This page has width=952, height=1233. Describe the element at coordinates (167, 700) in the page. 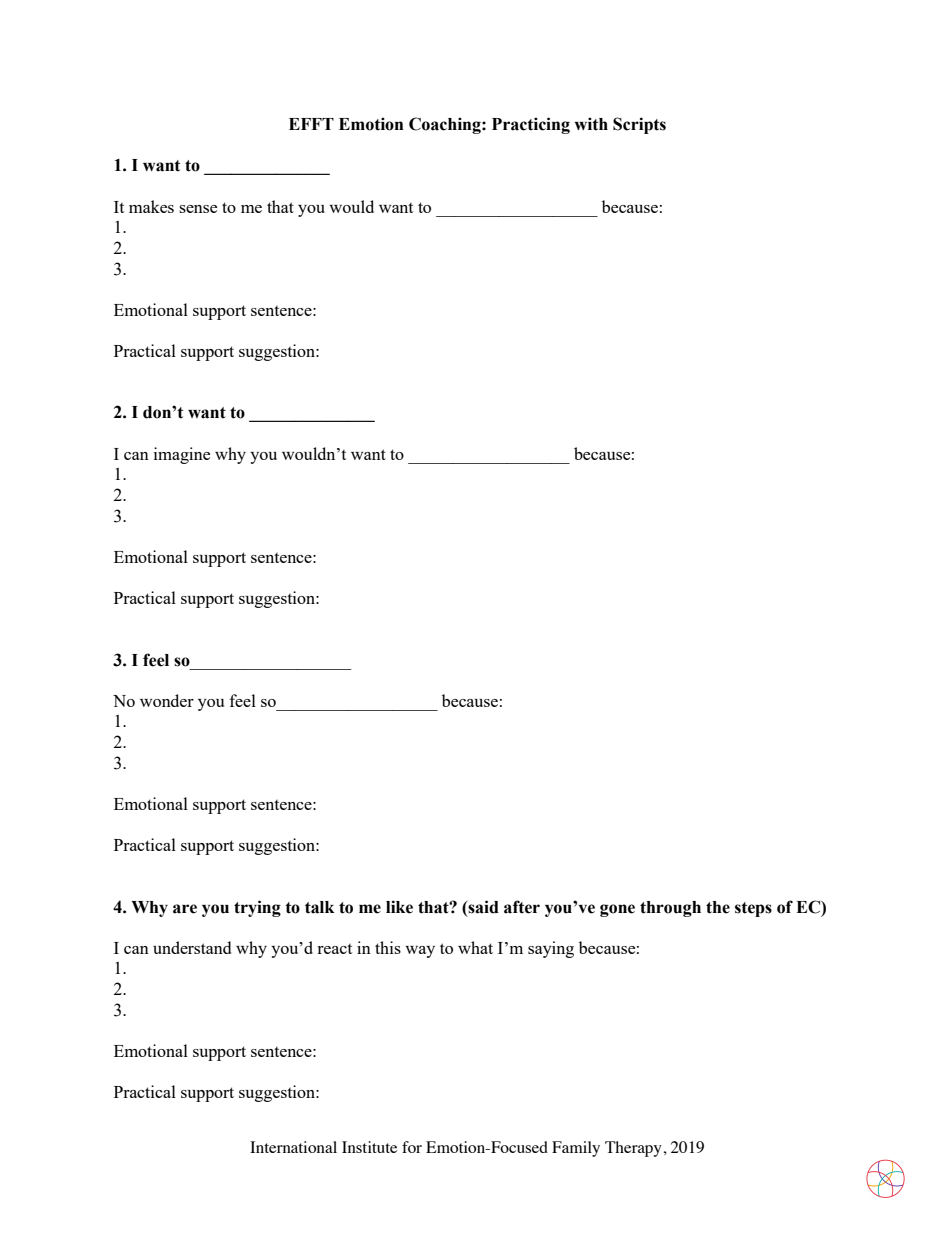

I see `wonder` at that location.
